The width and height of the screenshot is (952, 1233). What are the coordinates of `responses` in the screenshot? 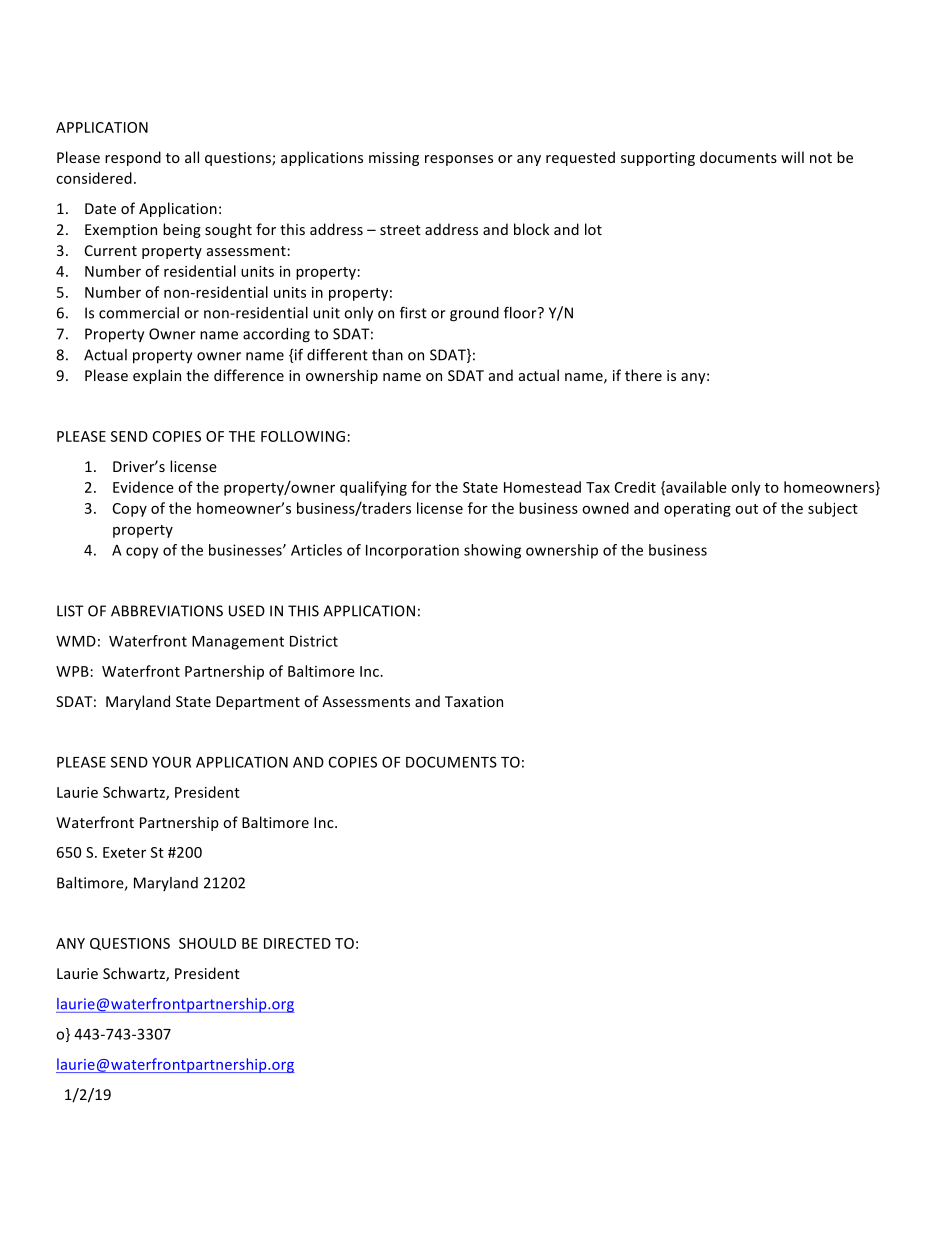 It's located at (459, 160).
